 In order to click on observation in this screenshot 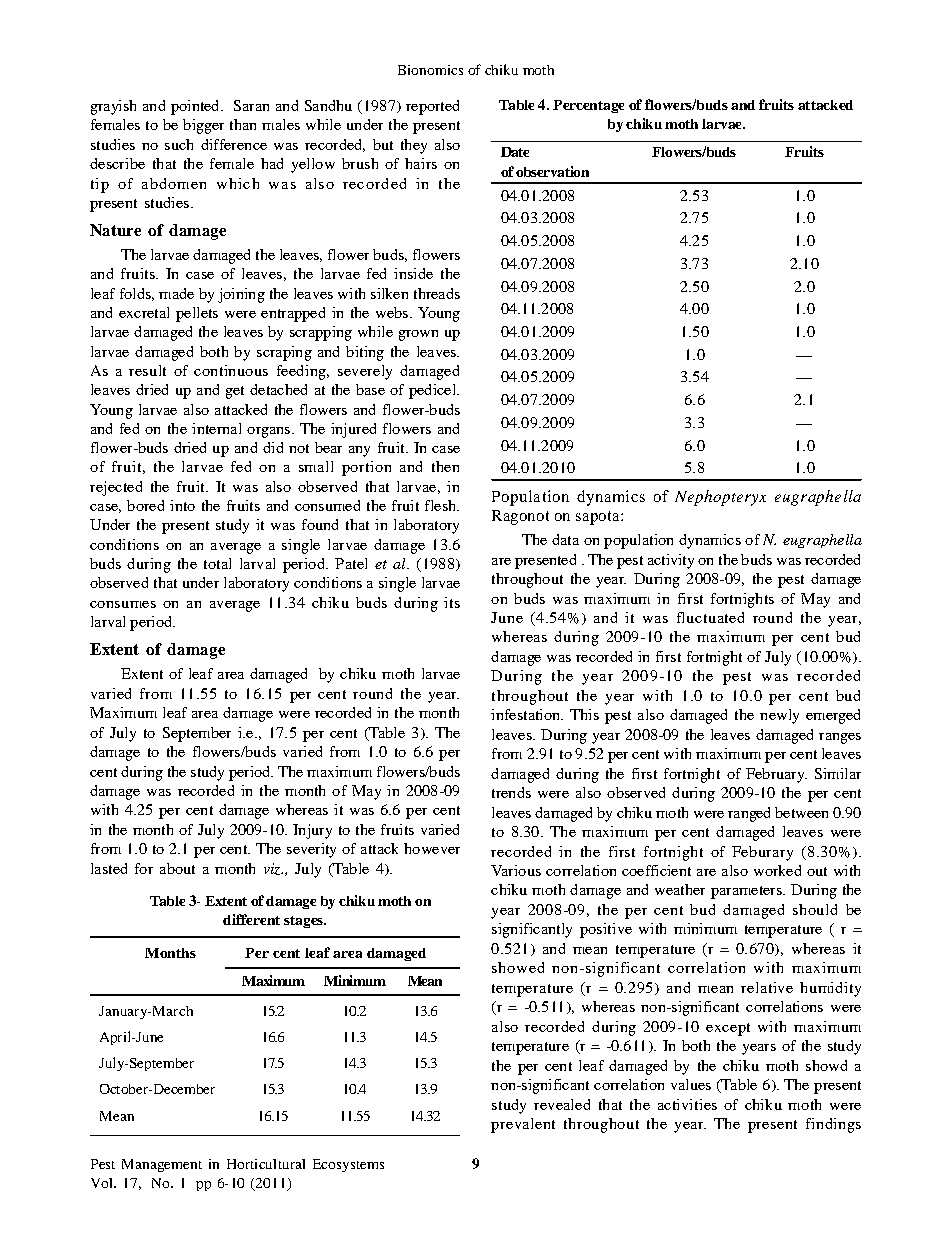, I will do `click(552, 171)`.
